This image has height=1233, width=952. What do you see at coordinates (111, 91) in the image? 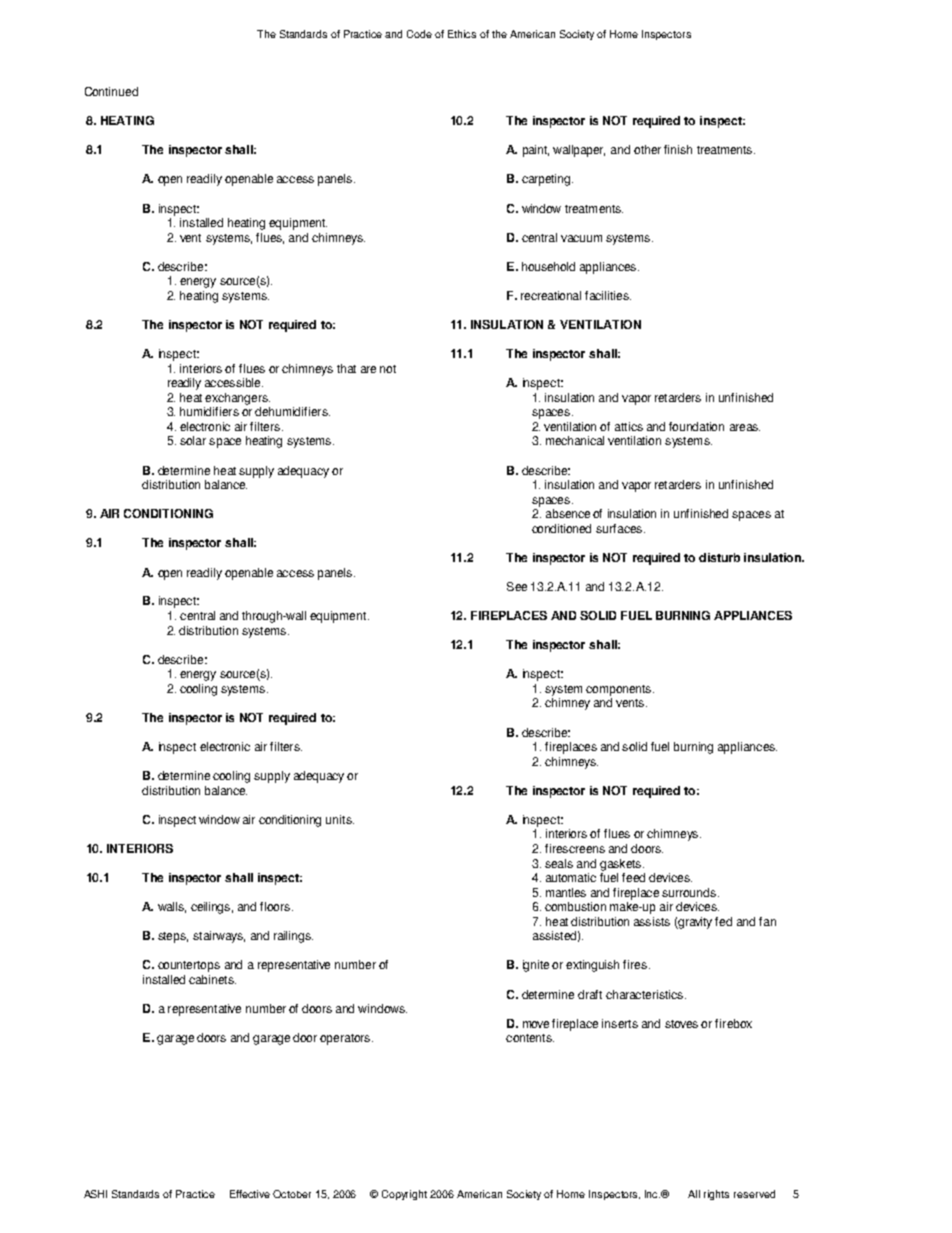
I see `Continued` at bounding box center [111, 91].
